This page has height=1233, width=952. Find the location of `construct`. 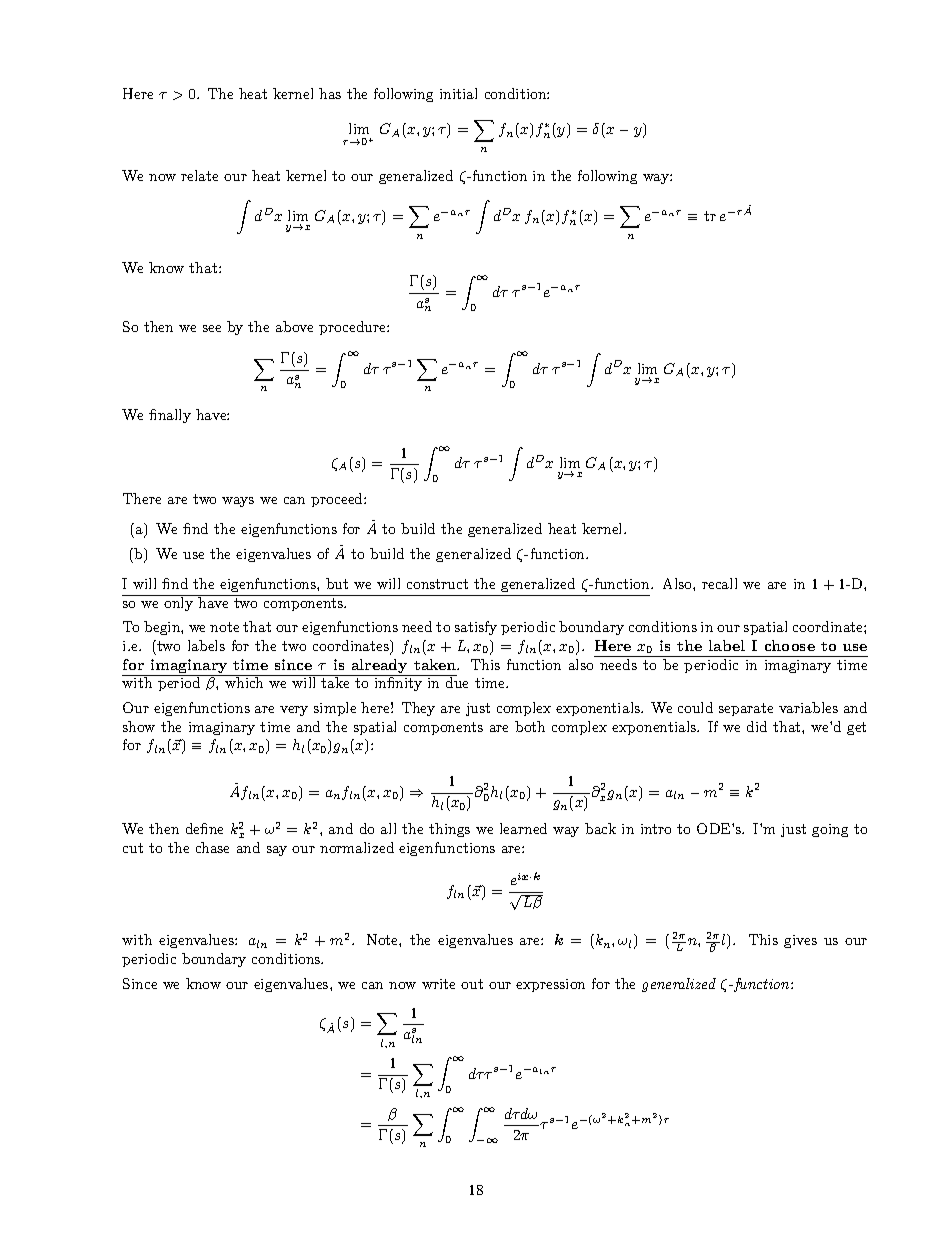

construct is located at coordinates (437, 584).
